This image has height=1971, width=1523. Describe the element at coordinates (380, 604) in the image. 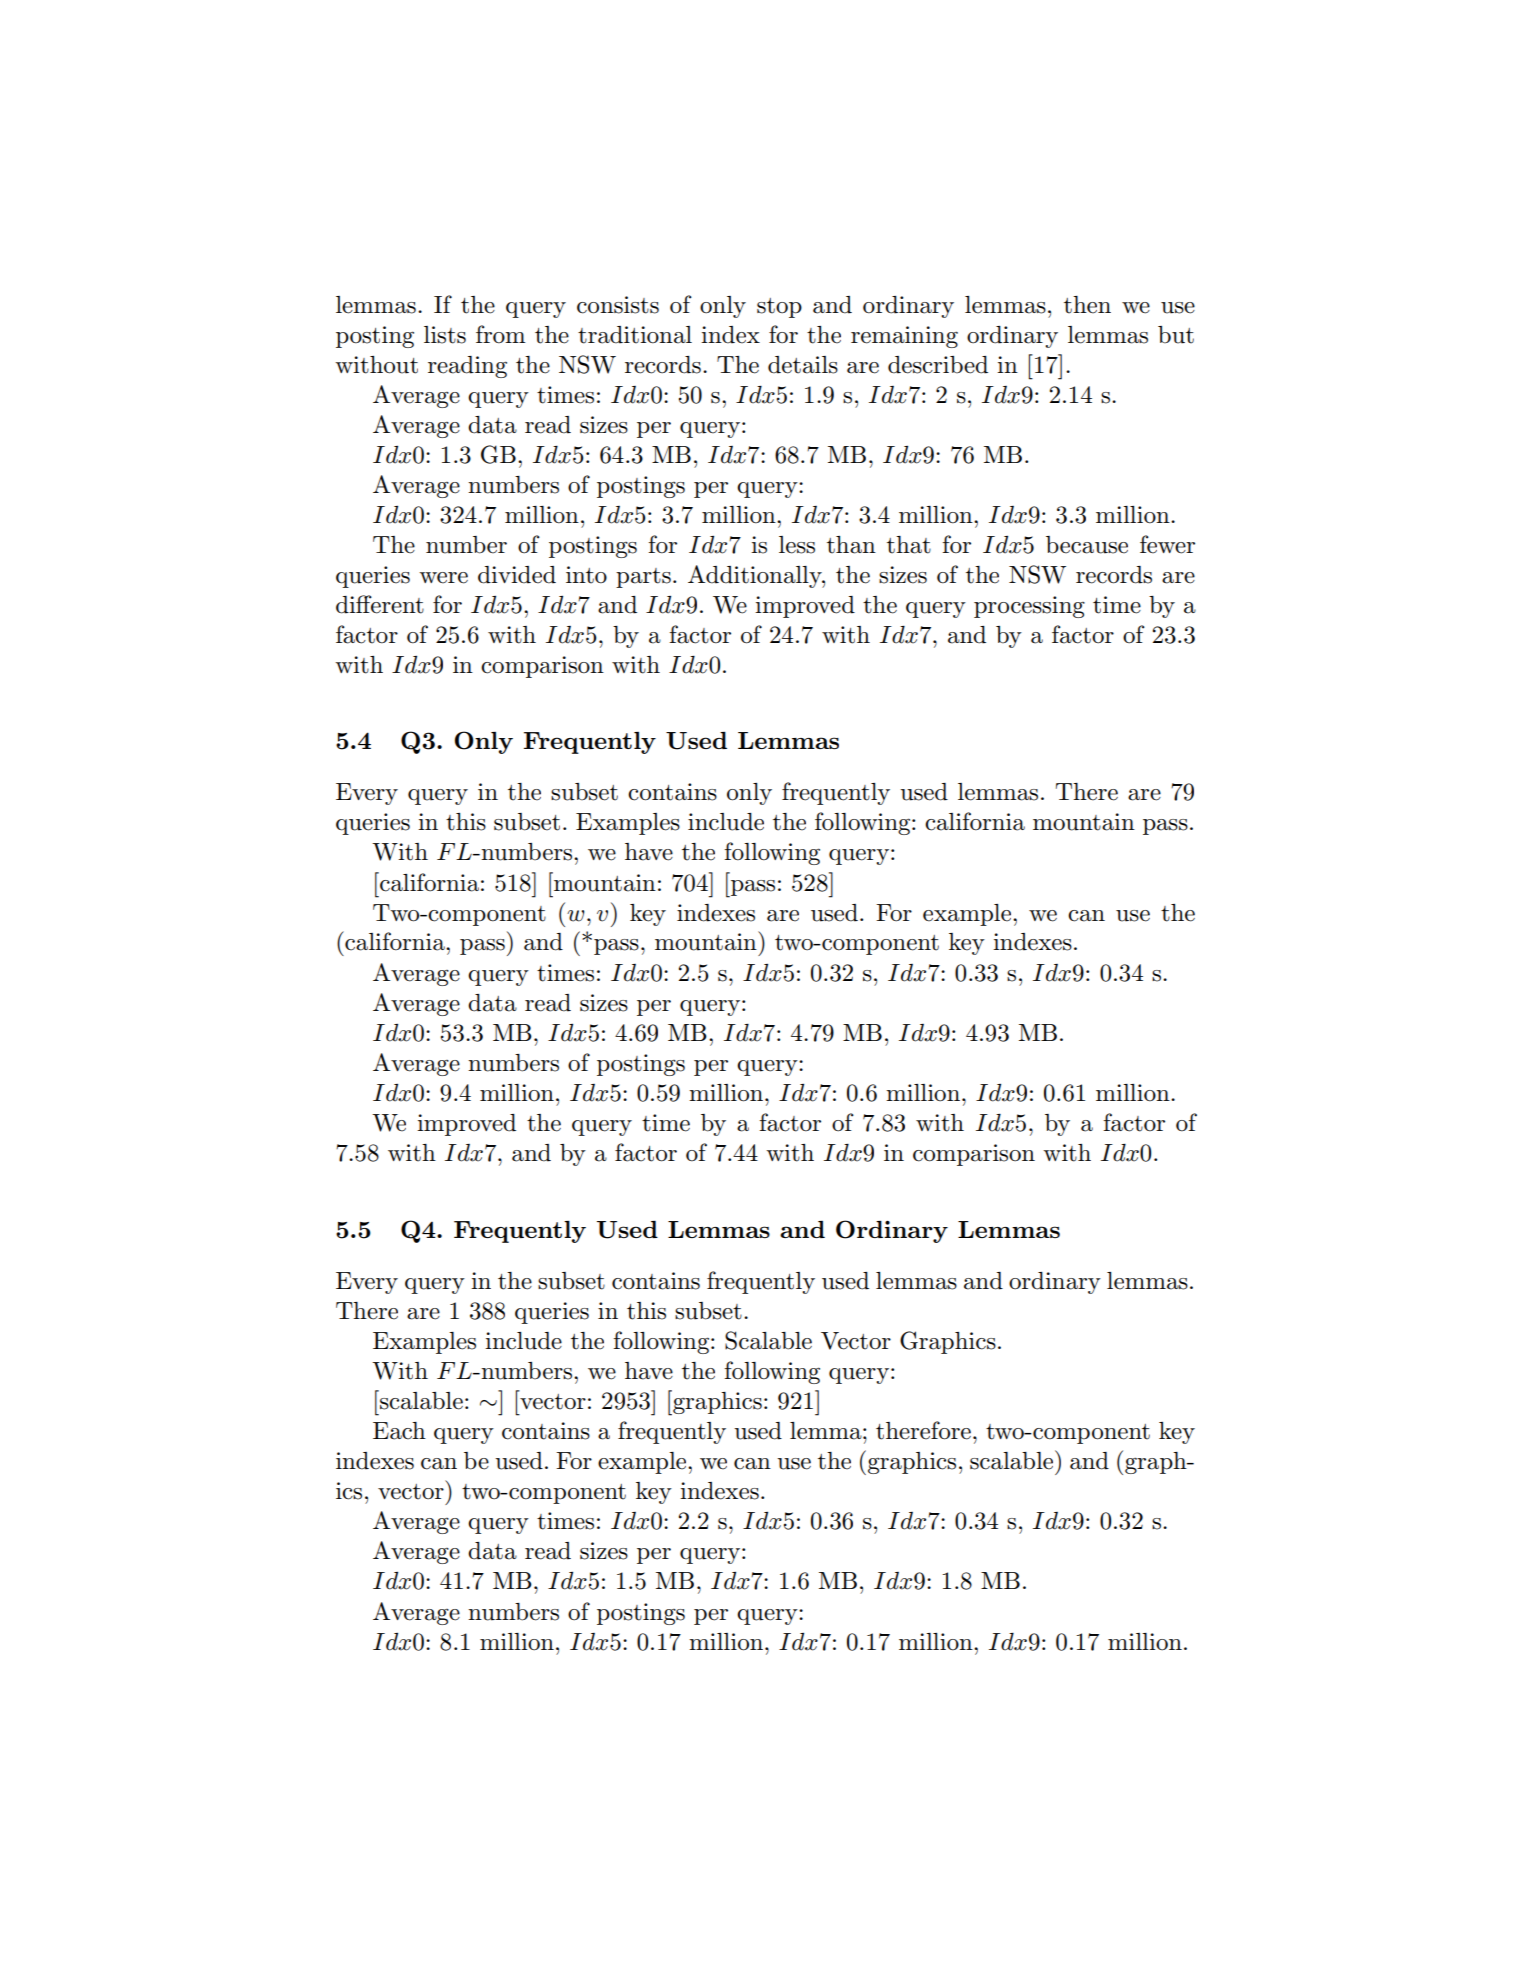

I see `different` at that location.
